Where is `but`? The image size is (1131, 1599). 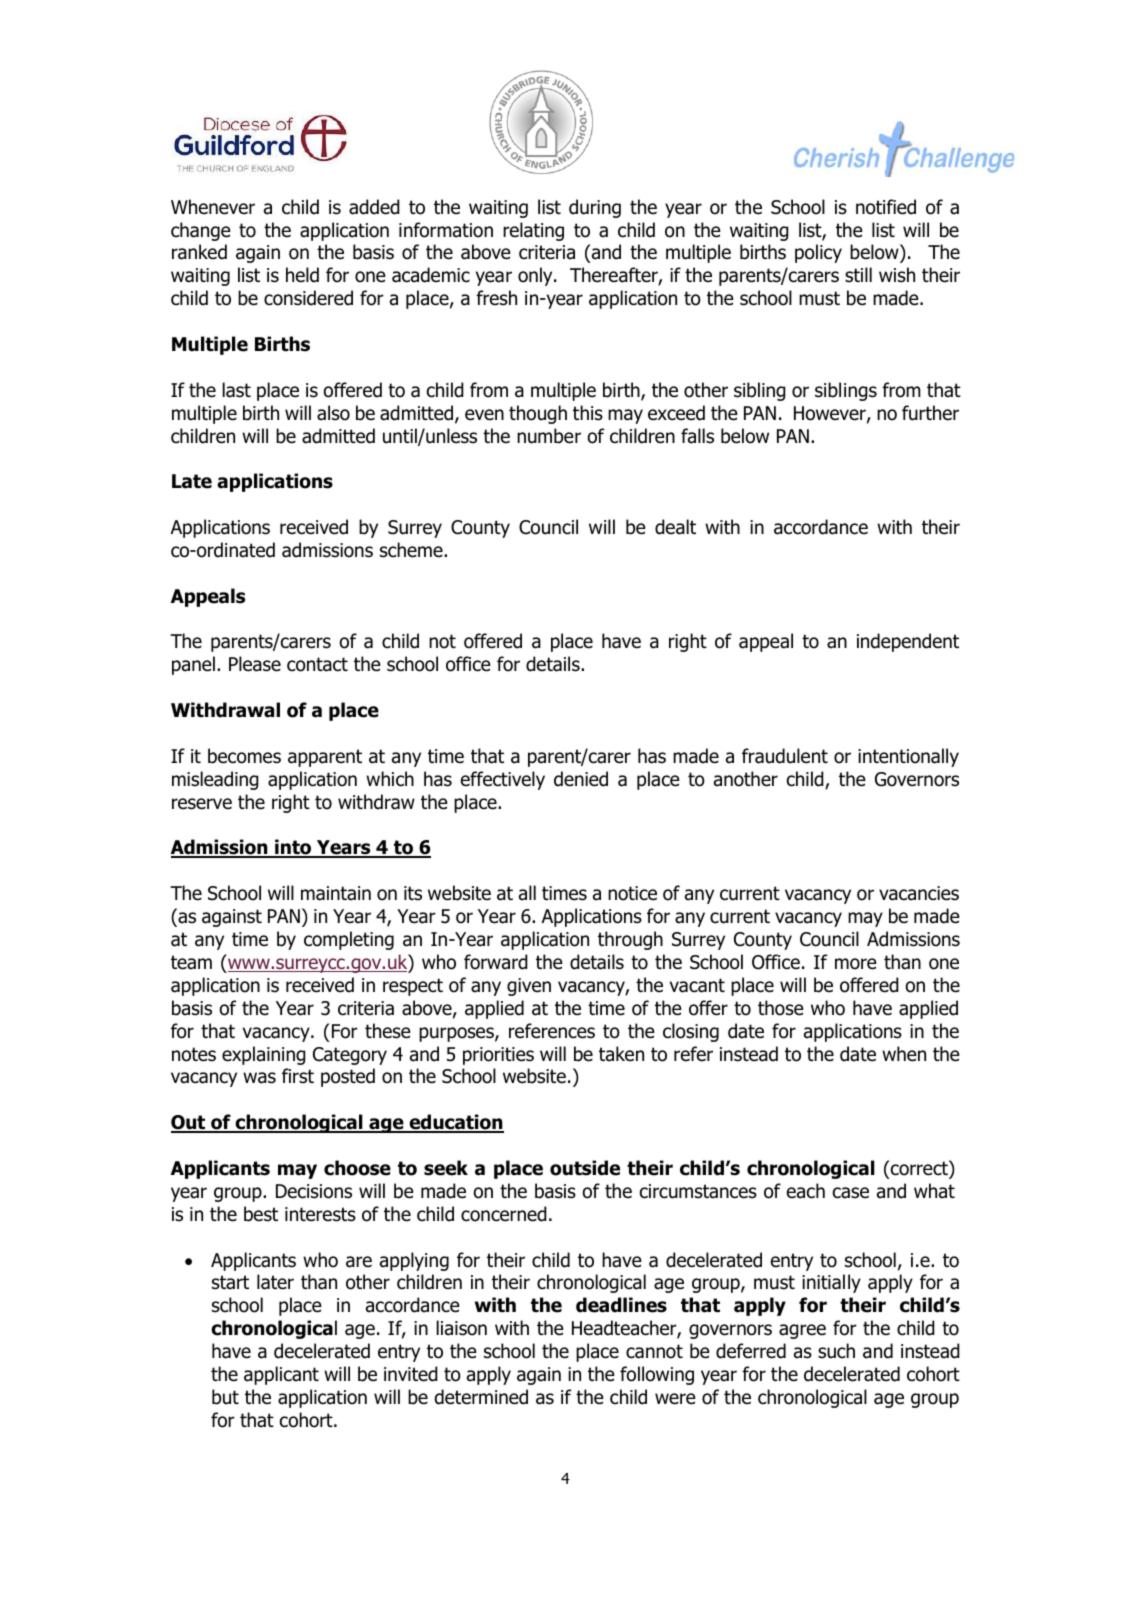 but is located at coordinates (225, 1397).
